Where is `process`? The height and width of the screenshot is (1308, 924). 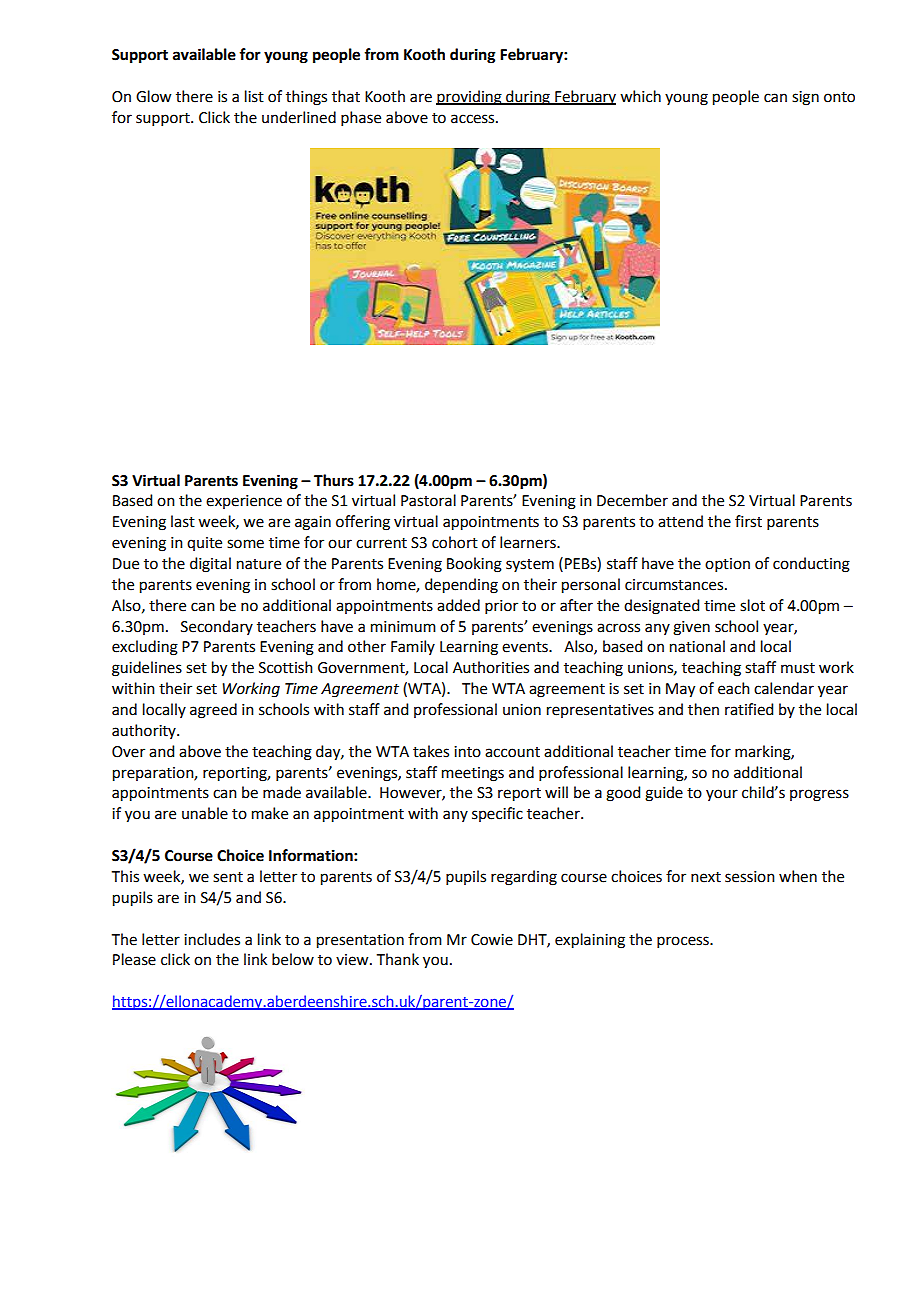
process is located at coordinates (684, 942).
